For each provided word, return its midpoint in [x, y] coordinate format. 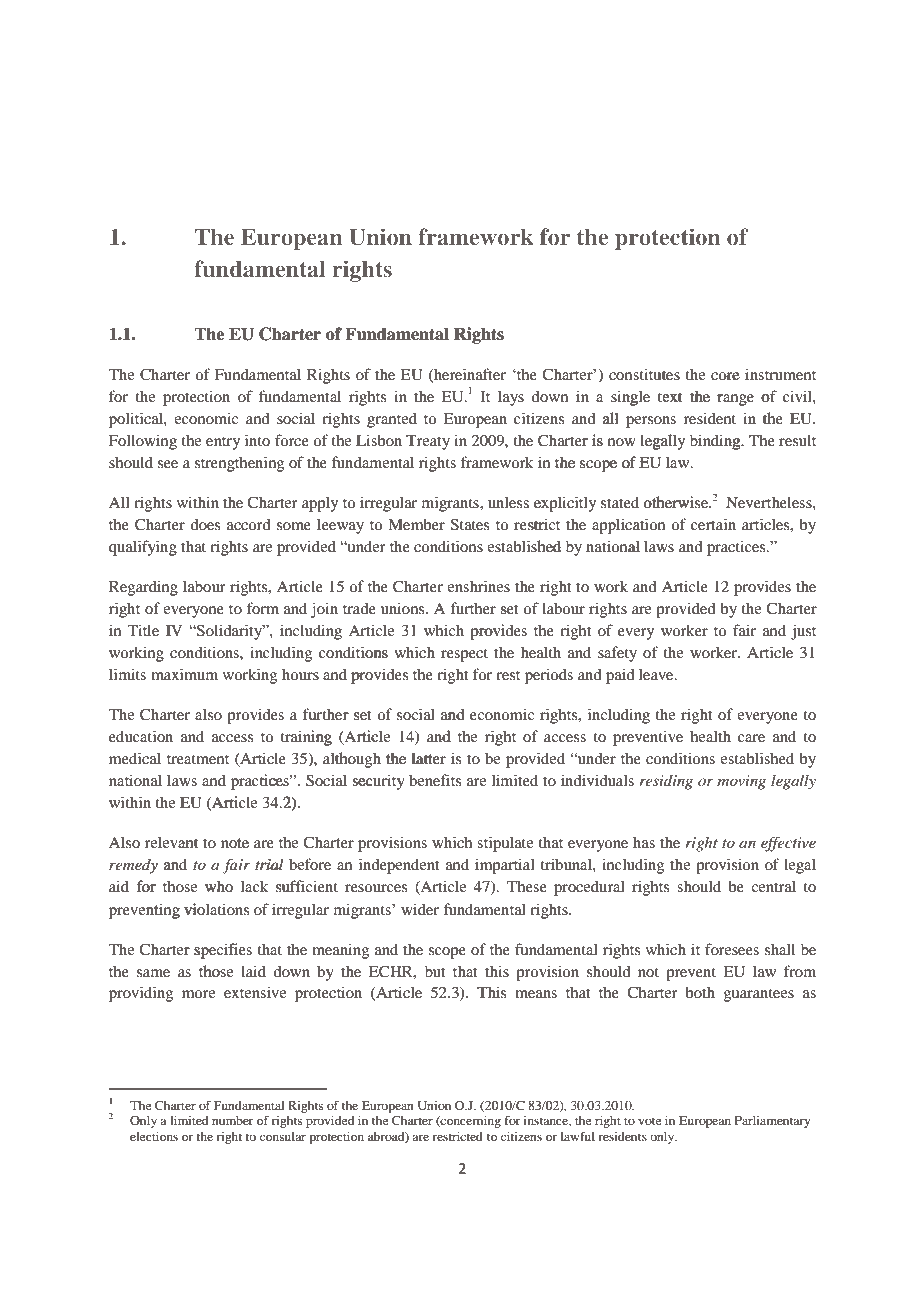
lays [511, 398]
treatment [198, 759]
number [233, 1120]
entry [223, 443]
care [751, 738]
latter [428, 758]
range [734, 400]
